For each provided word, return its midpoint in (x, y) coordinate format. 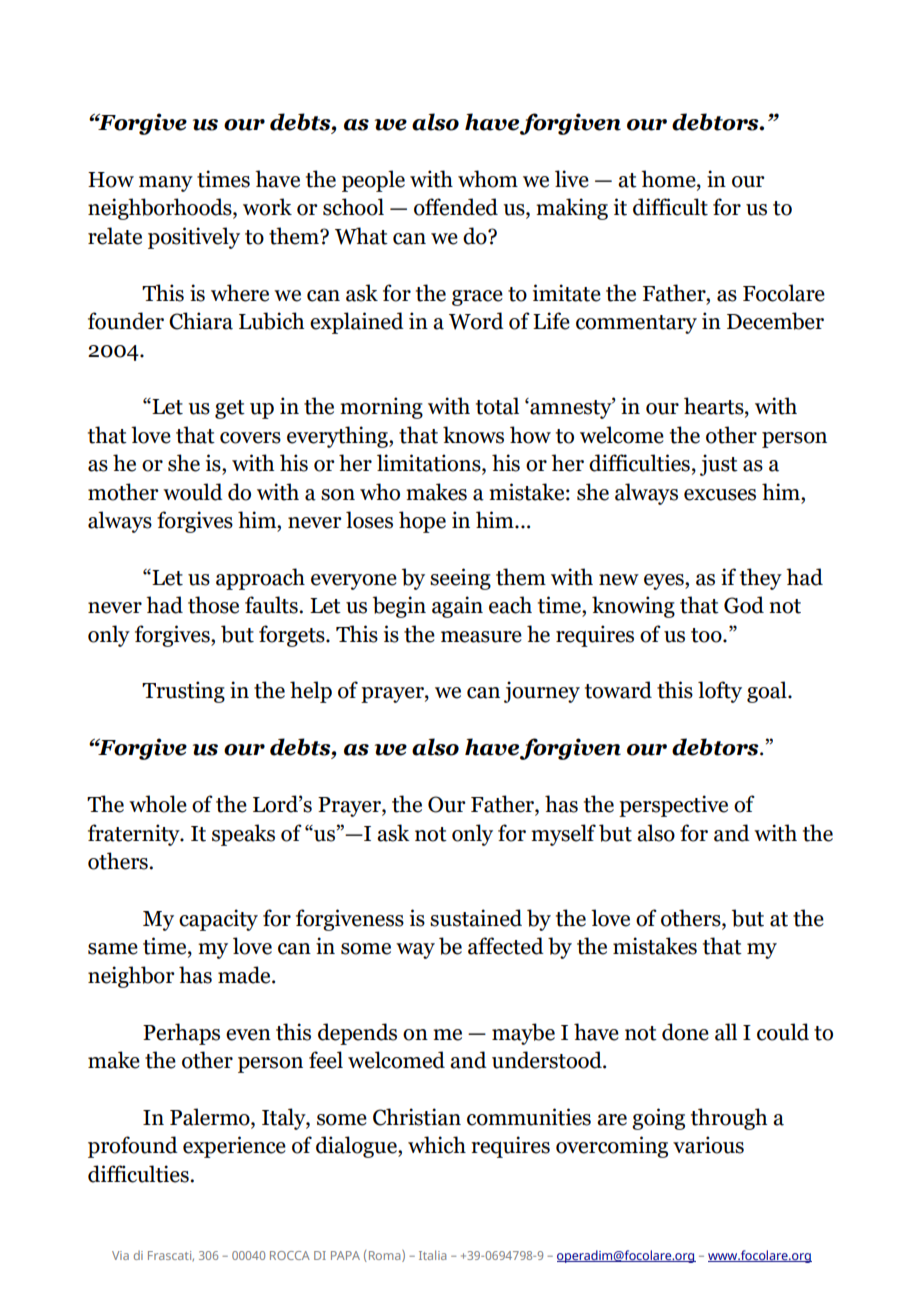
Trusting (183, 692)
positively (194, 238)
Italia (432, 1255)
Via (120, 1255)
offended (456, 207)
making (572, 209)
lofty (720, 692)
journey (542, 692)
